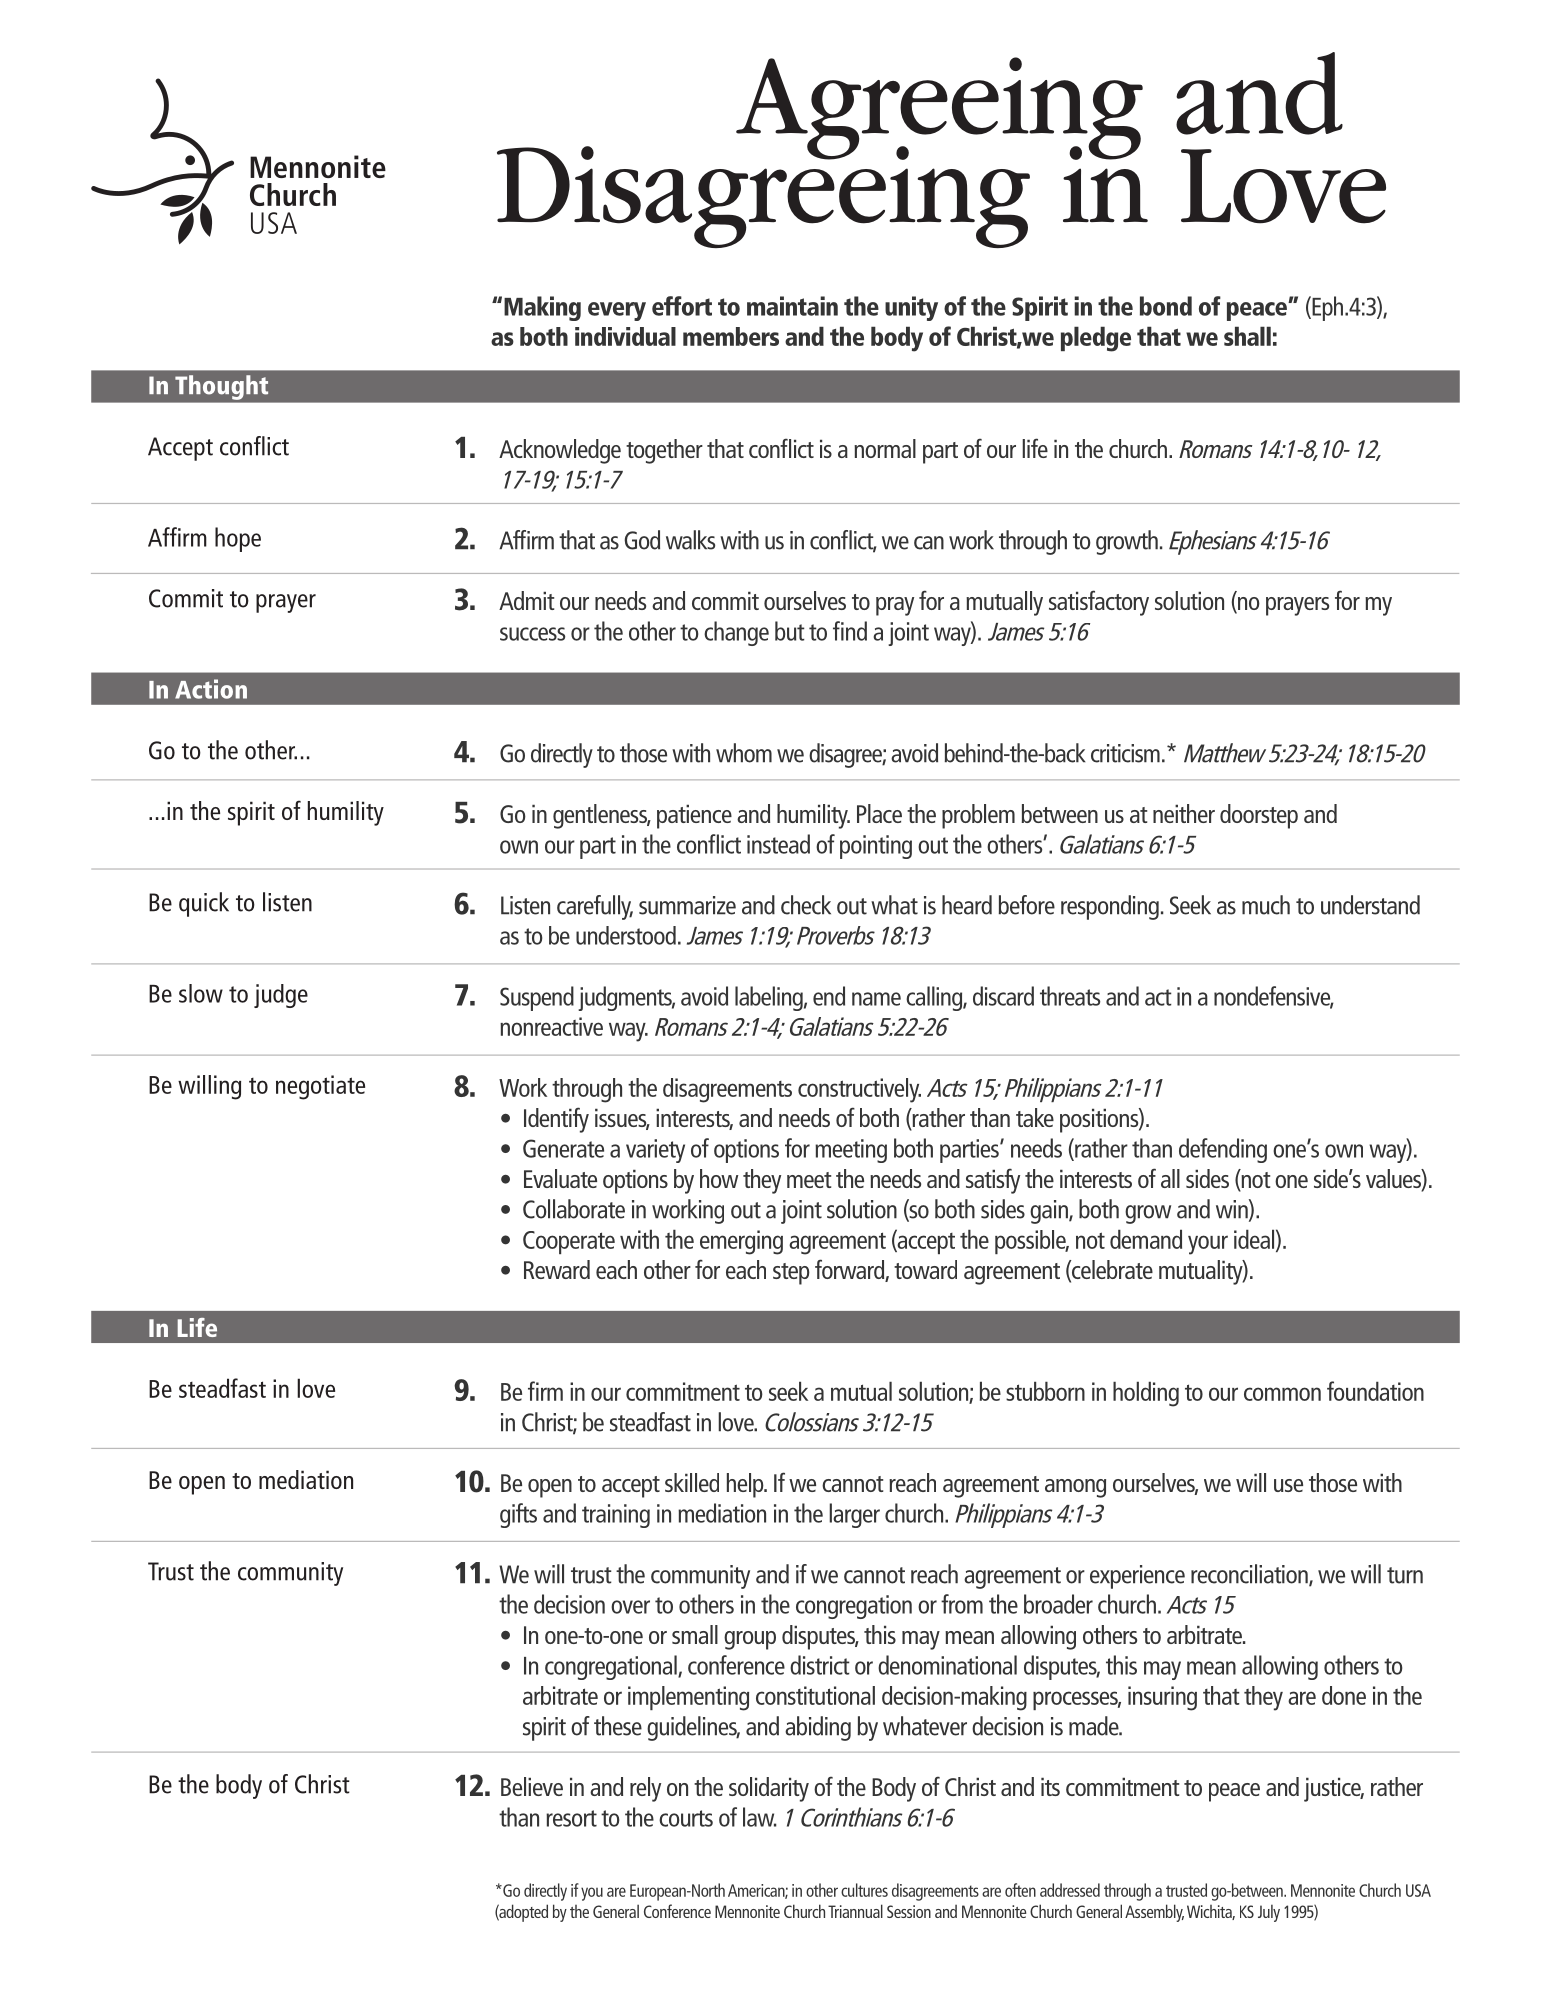 This page has width=1551, height=2007. I want to click on defending, so click(1223, 1150).
